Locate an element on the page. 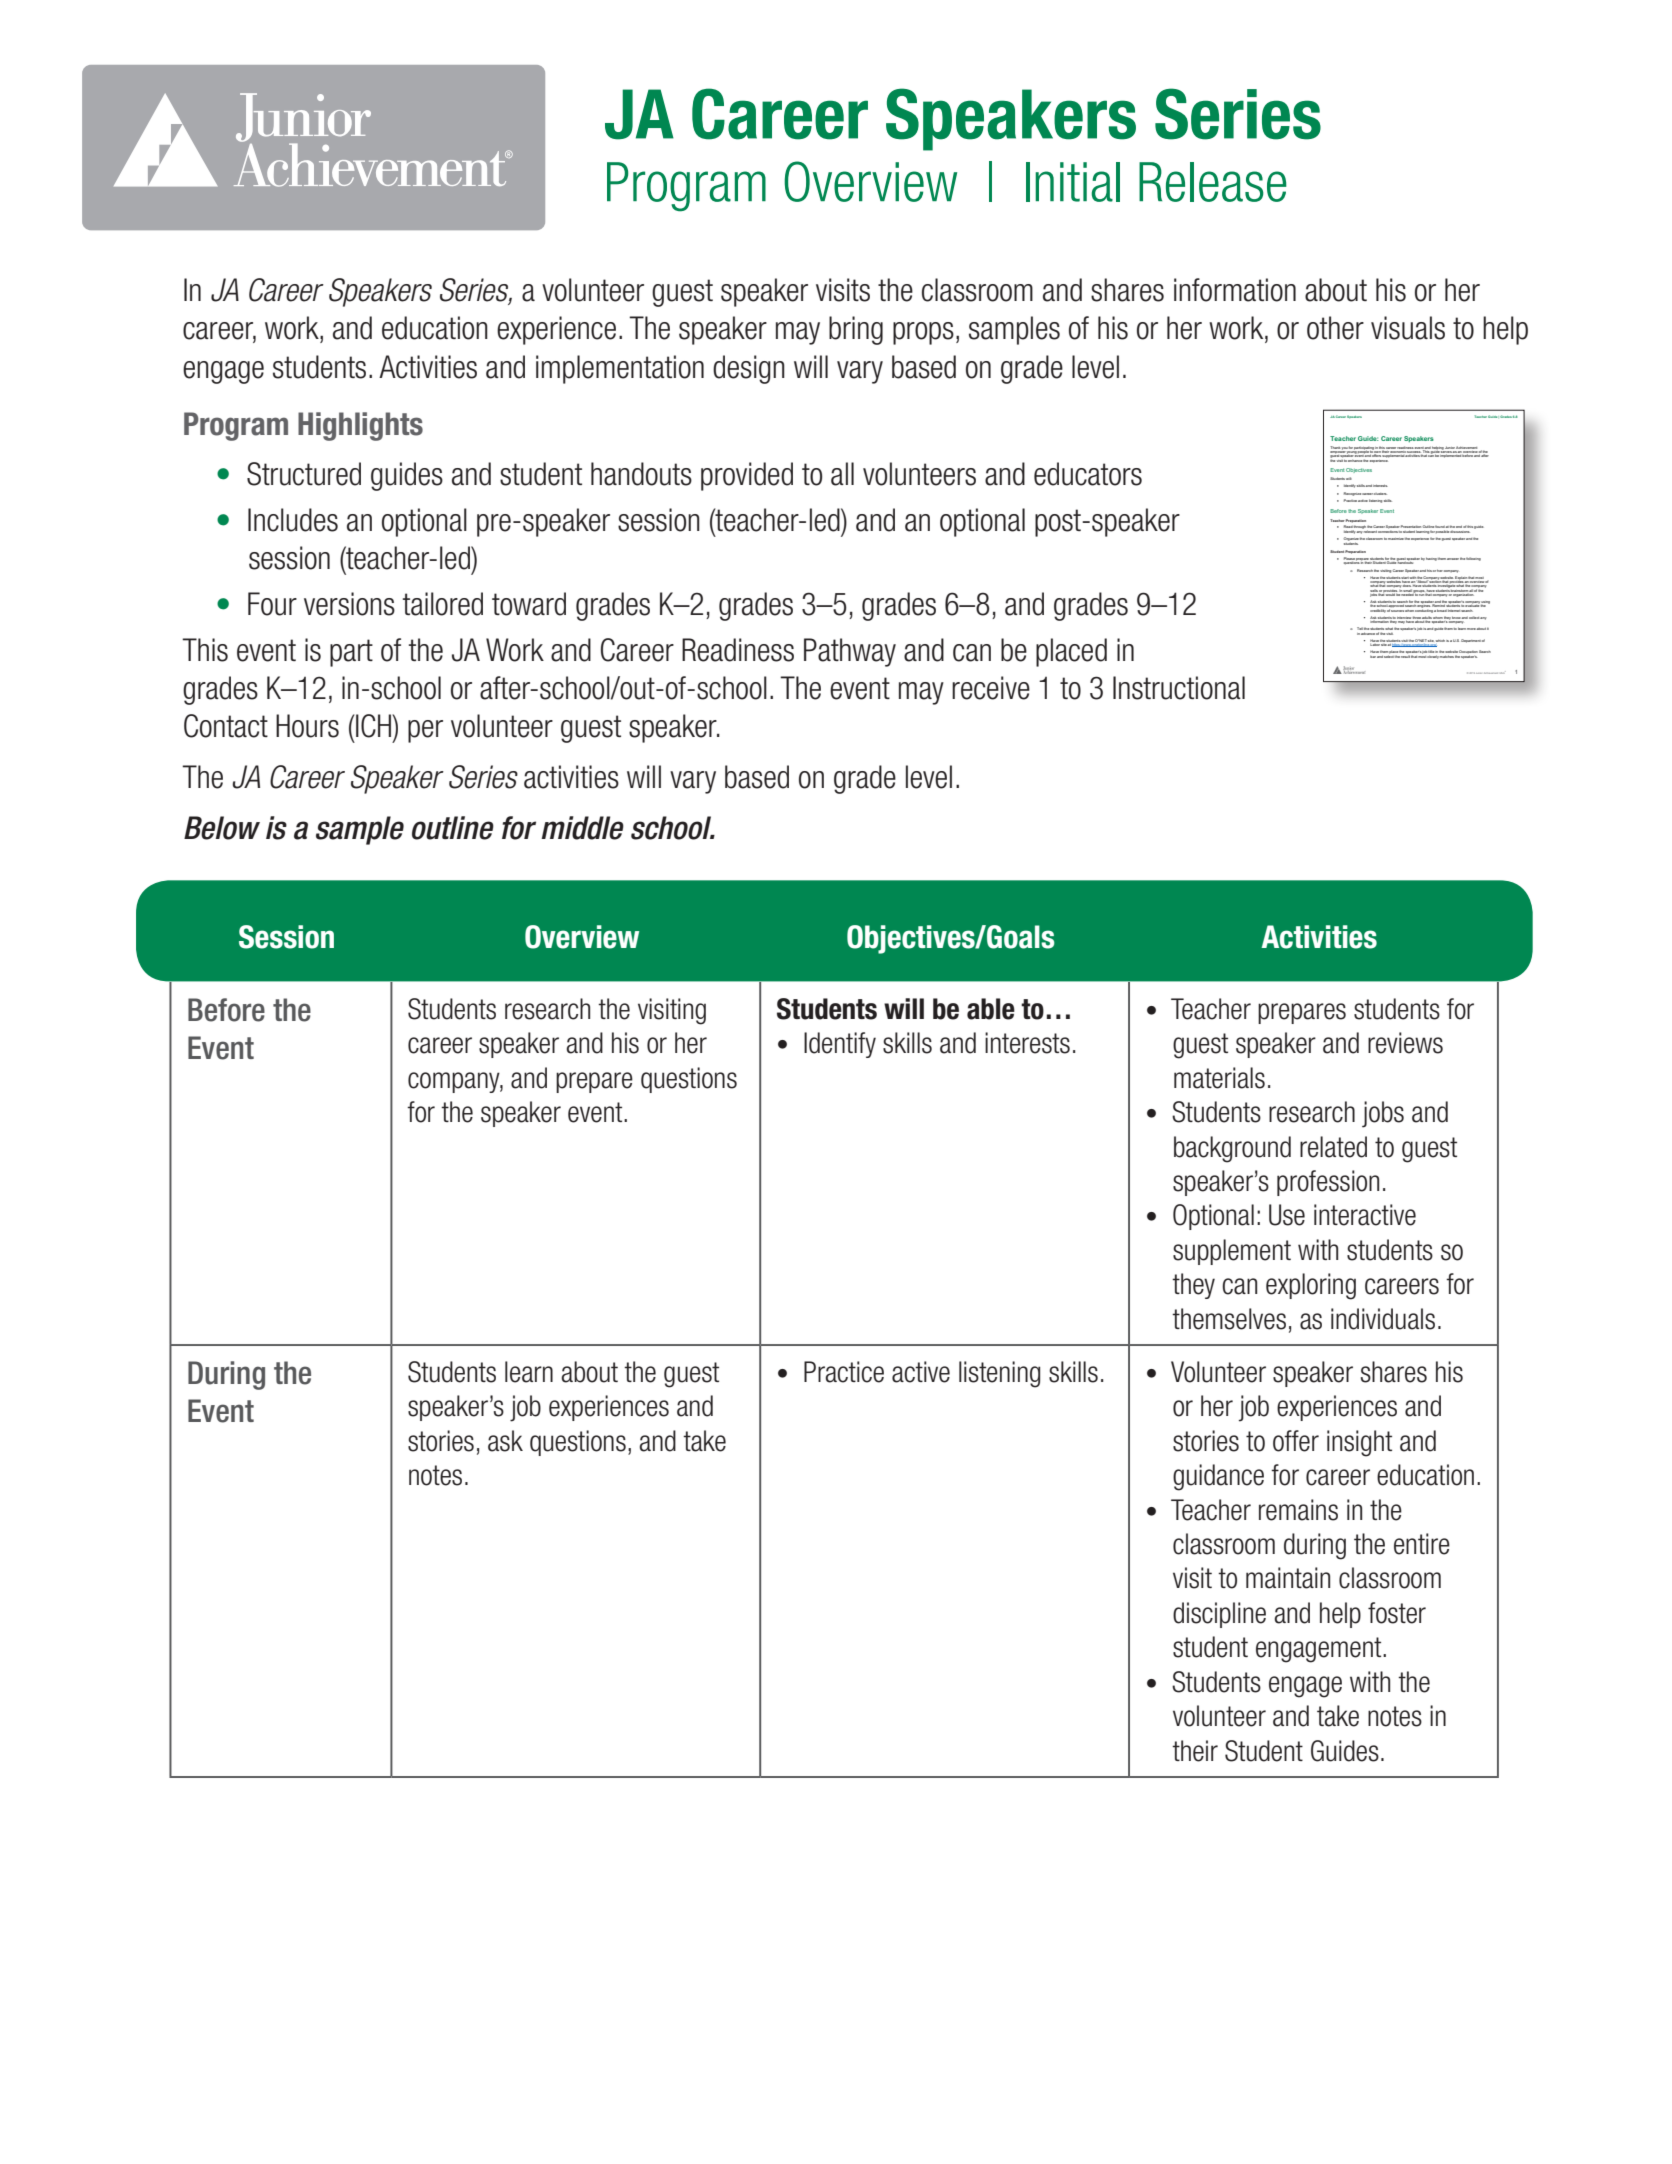 The height and width of the document is (2164, 1672). Release is located at coordinates (1213, 182).
